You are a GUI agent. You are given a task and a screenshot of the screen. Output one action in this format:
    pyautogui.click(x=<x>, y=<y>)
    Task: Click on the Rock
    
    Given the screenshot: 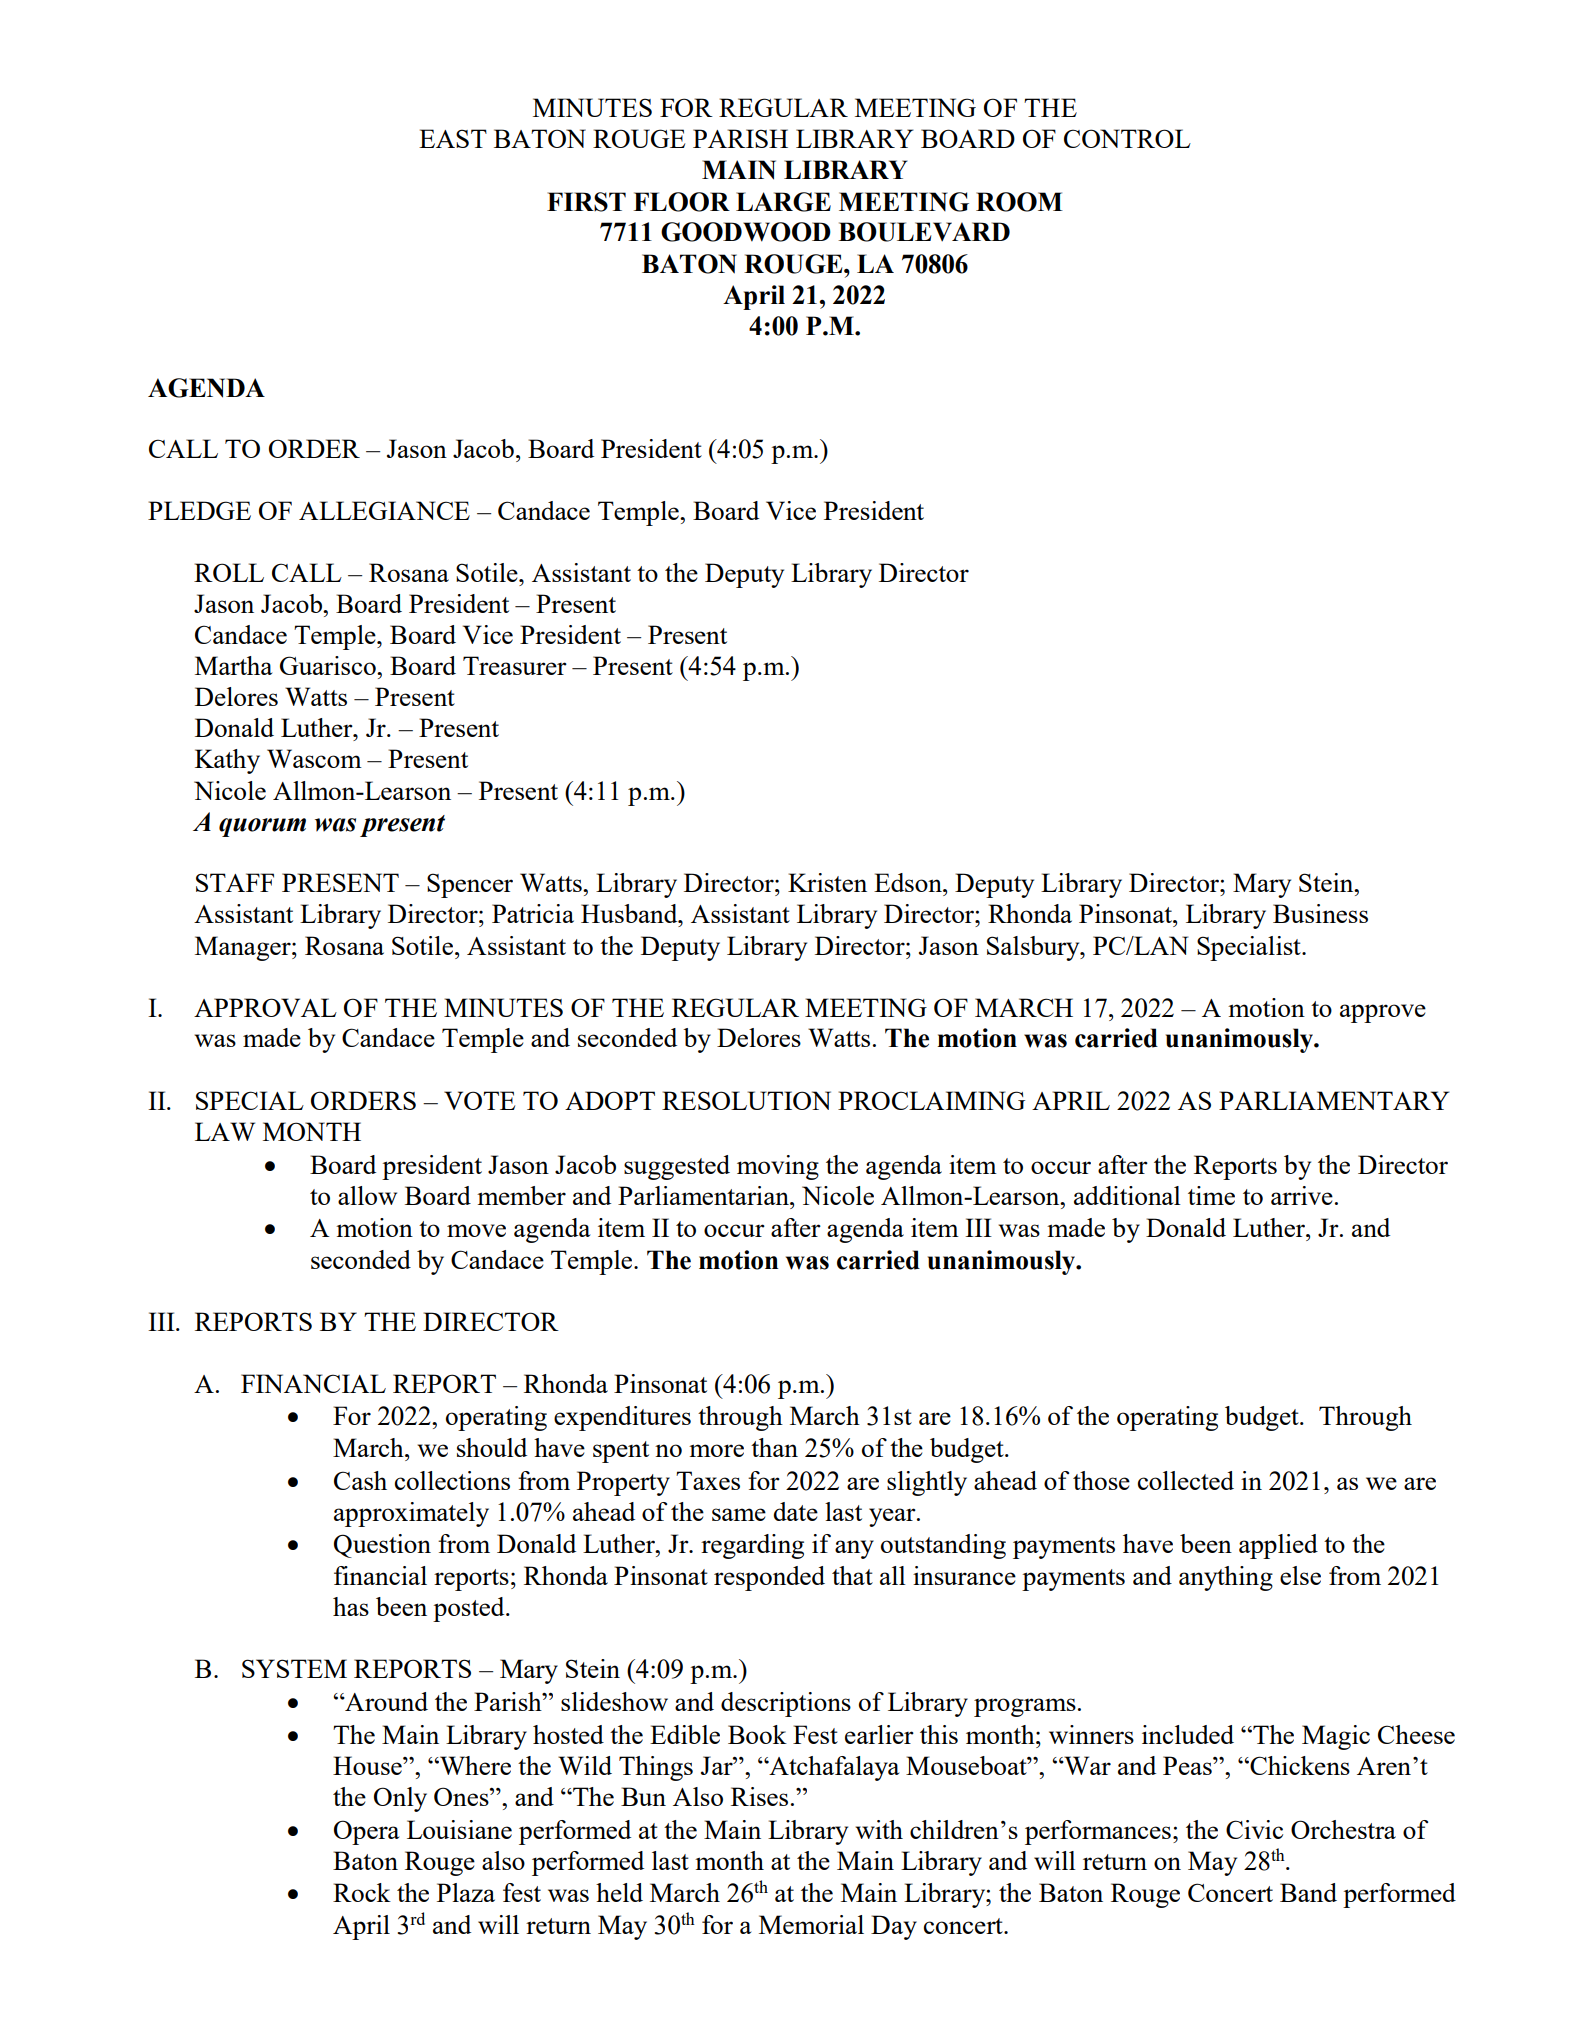 What is the action you would take?
    pyautogui.click(x=362, y=1892)
